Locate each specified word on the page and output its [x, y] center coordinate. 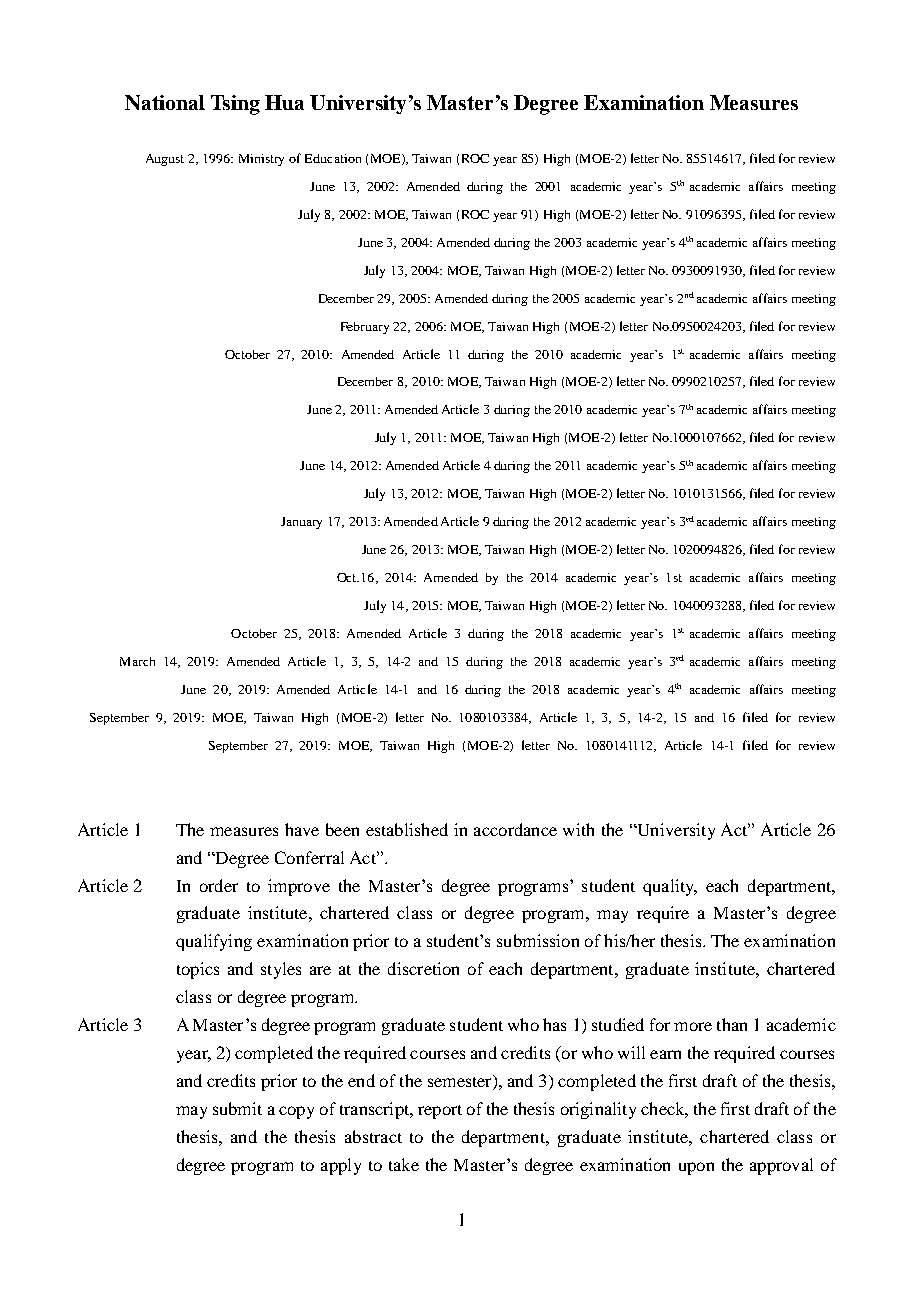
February [365, 328]
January [301, 523]
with [578, 829]
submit [237, 1108]
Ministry [261, 160]
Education [333, 158]
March [137, 661]
